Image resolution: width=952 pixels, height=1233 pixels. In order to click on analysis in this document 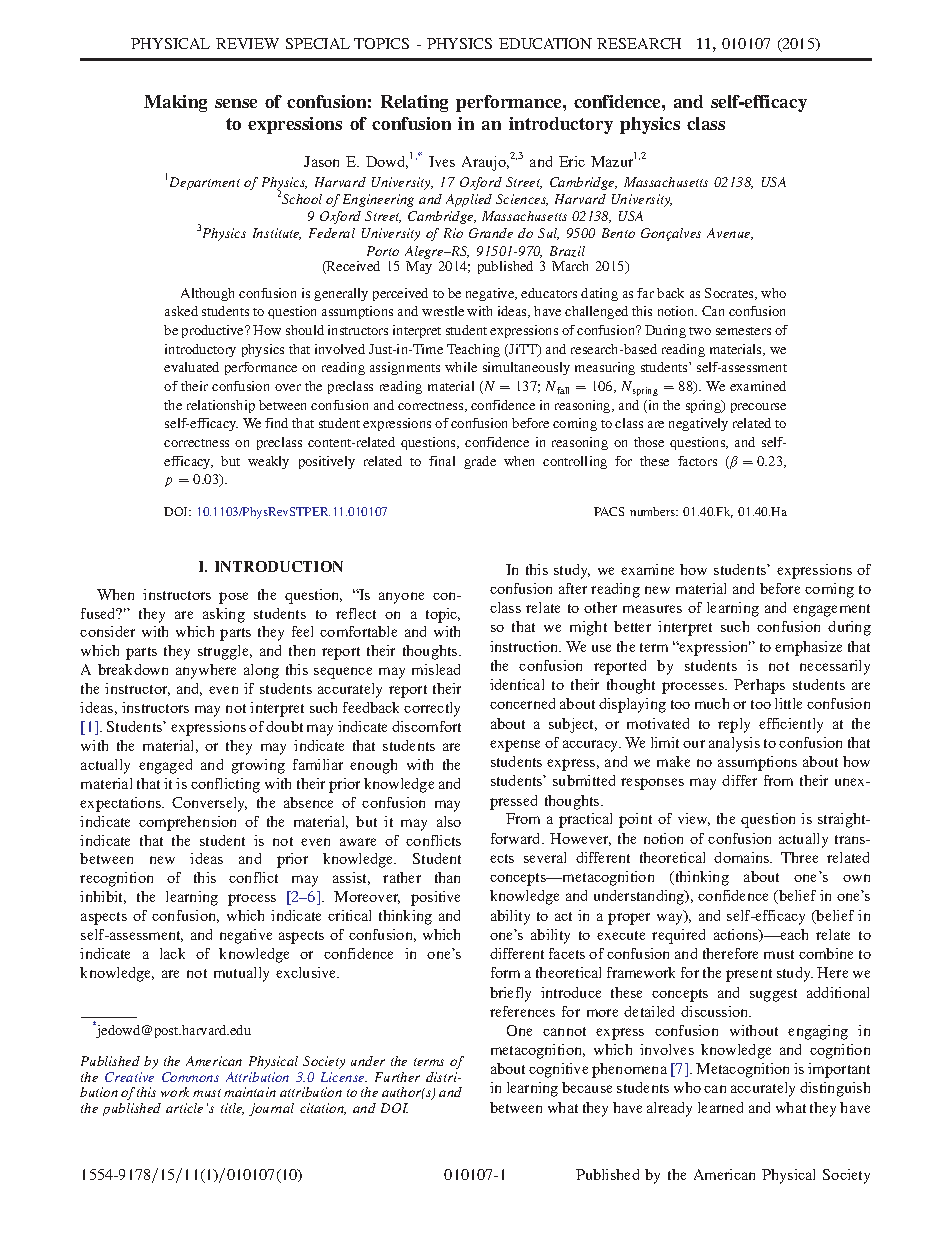, I will do `click(734, 744)`.
